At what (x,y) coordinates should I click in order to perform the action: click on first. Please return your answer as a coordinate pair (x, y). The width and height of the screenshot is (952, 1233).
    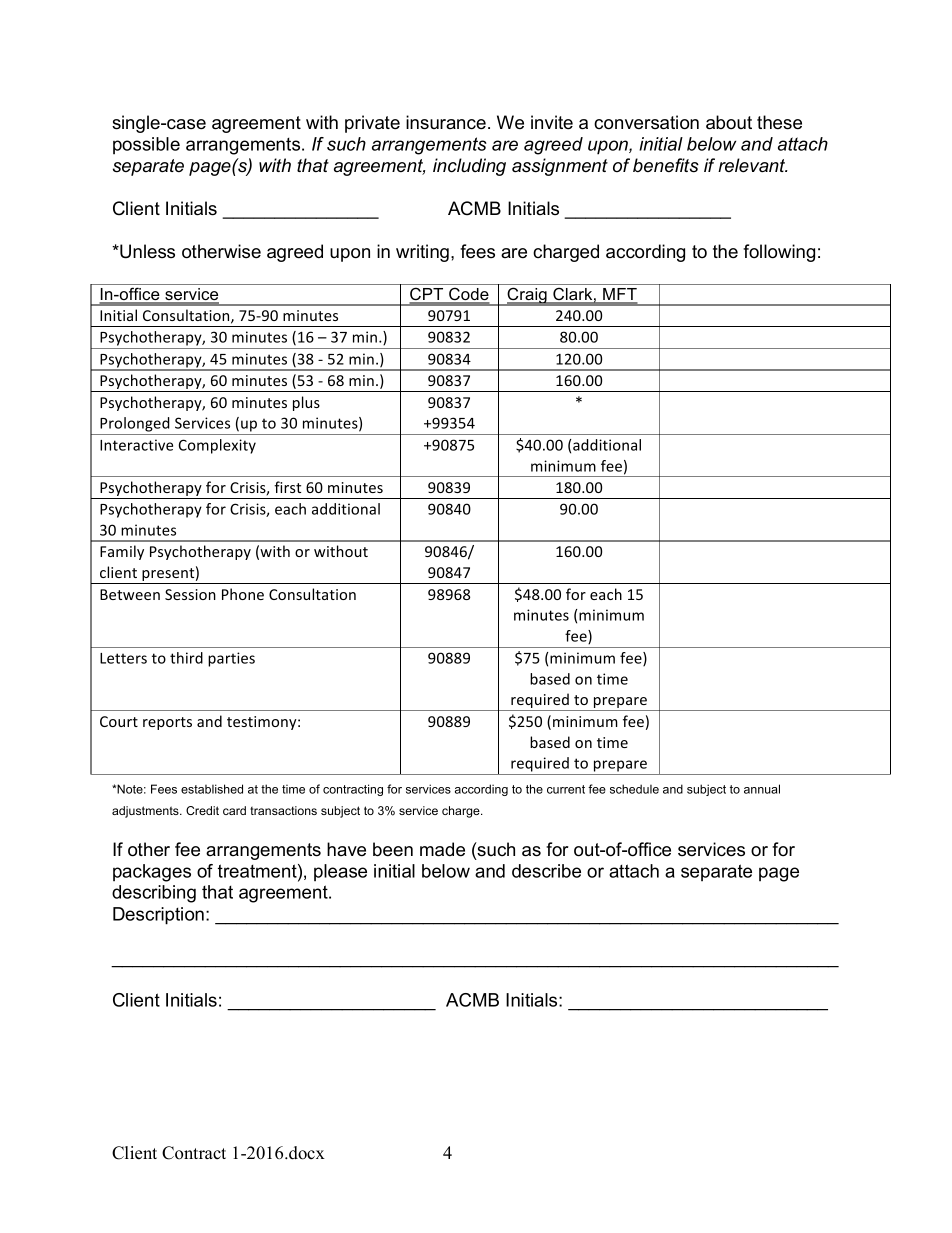
    Looking at the image, I should click on (287, 487).
